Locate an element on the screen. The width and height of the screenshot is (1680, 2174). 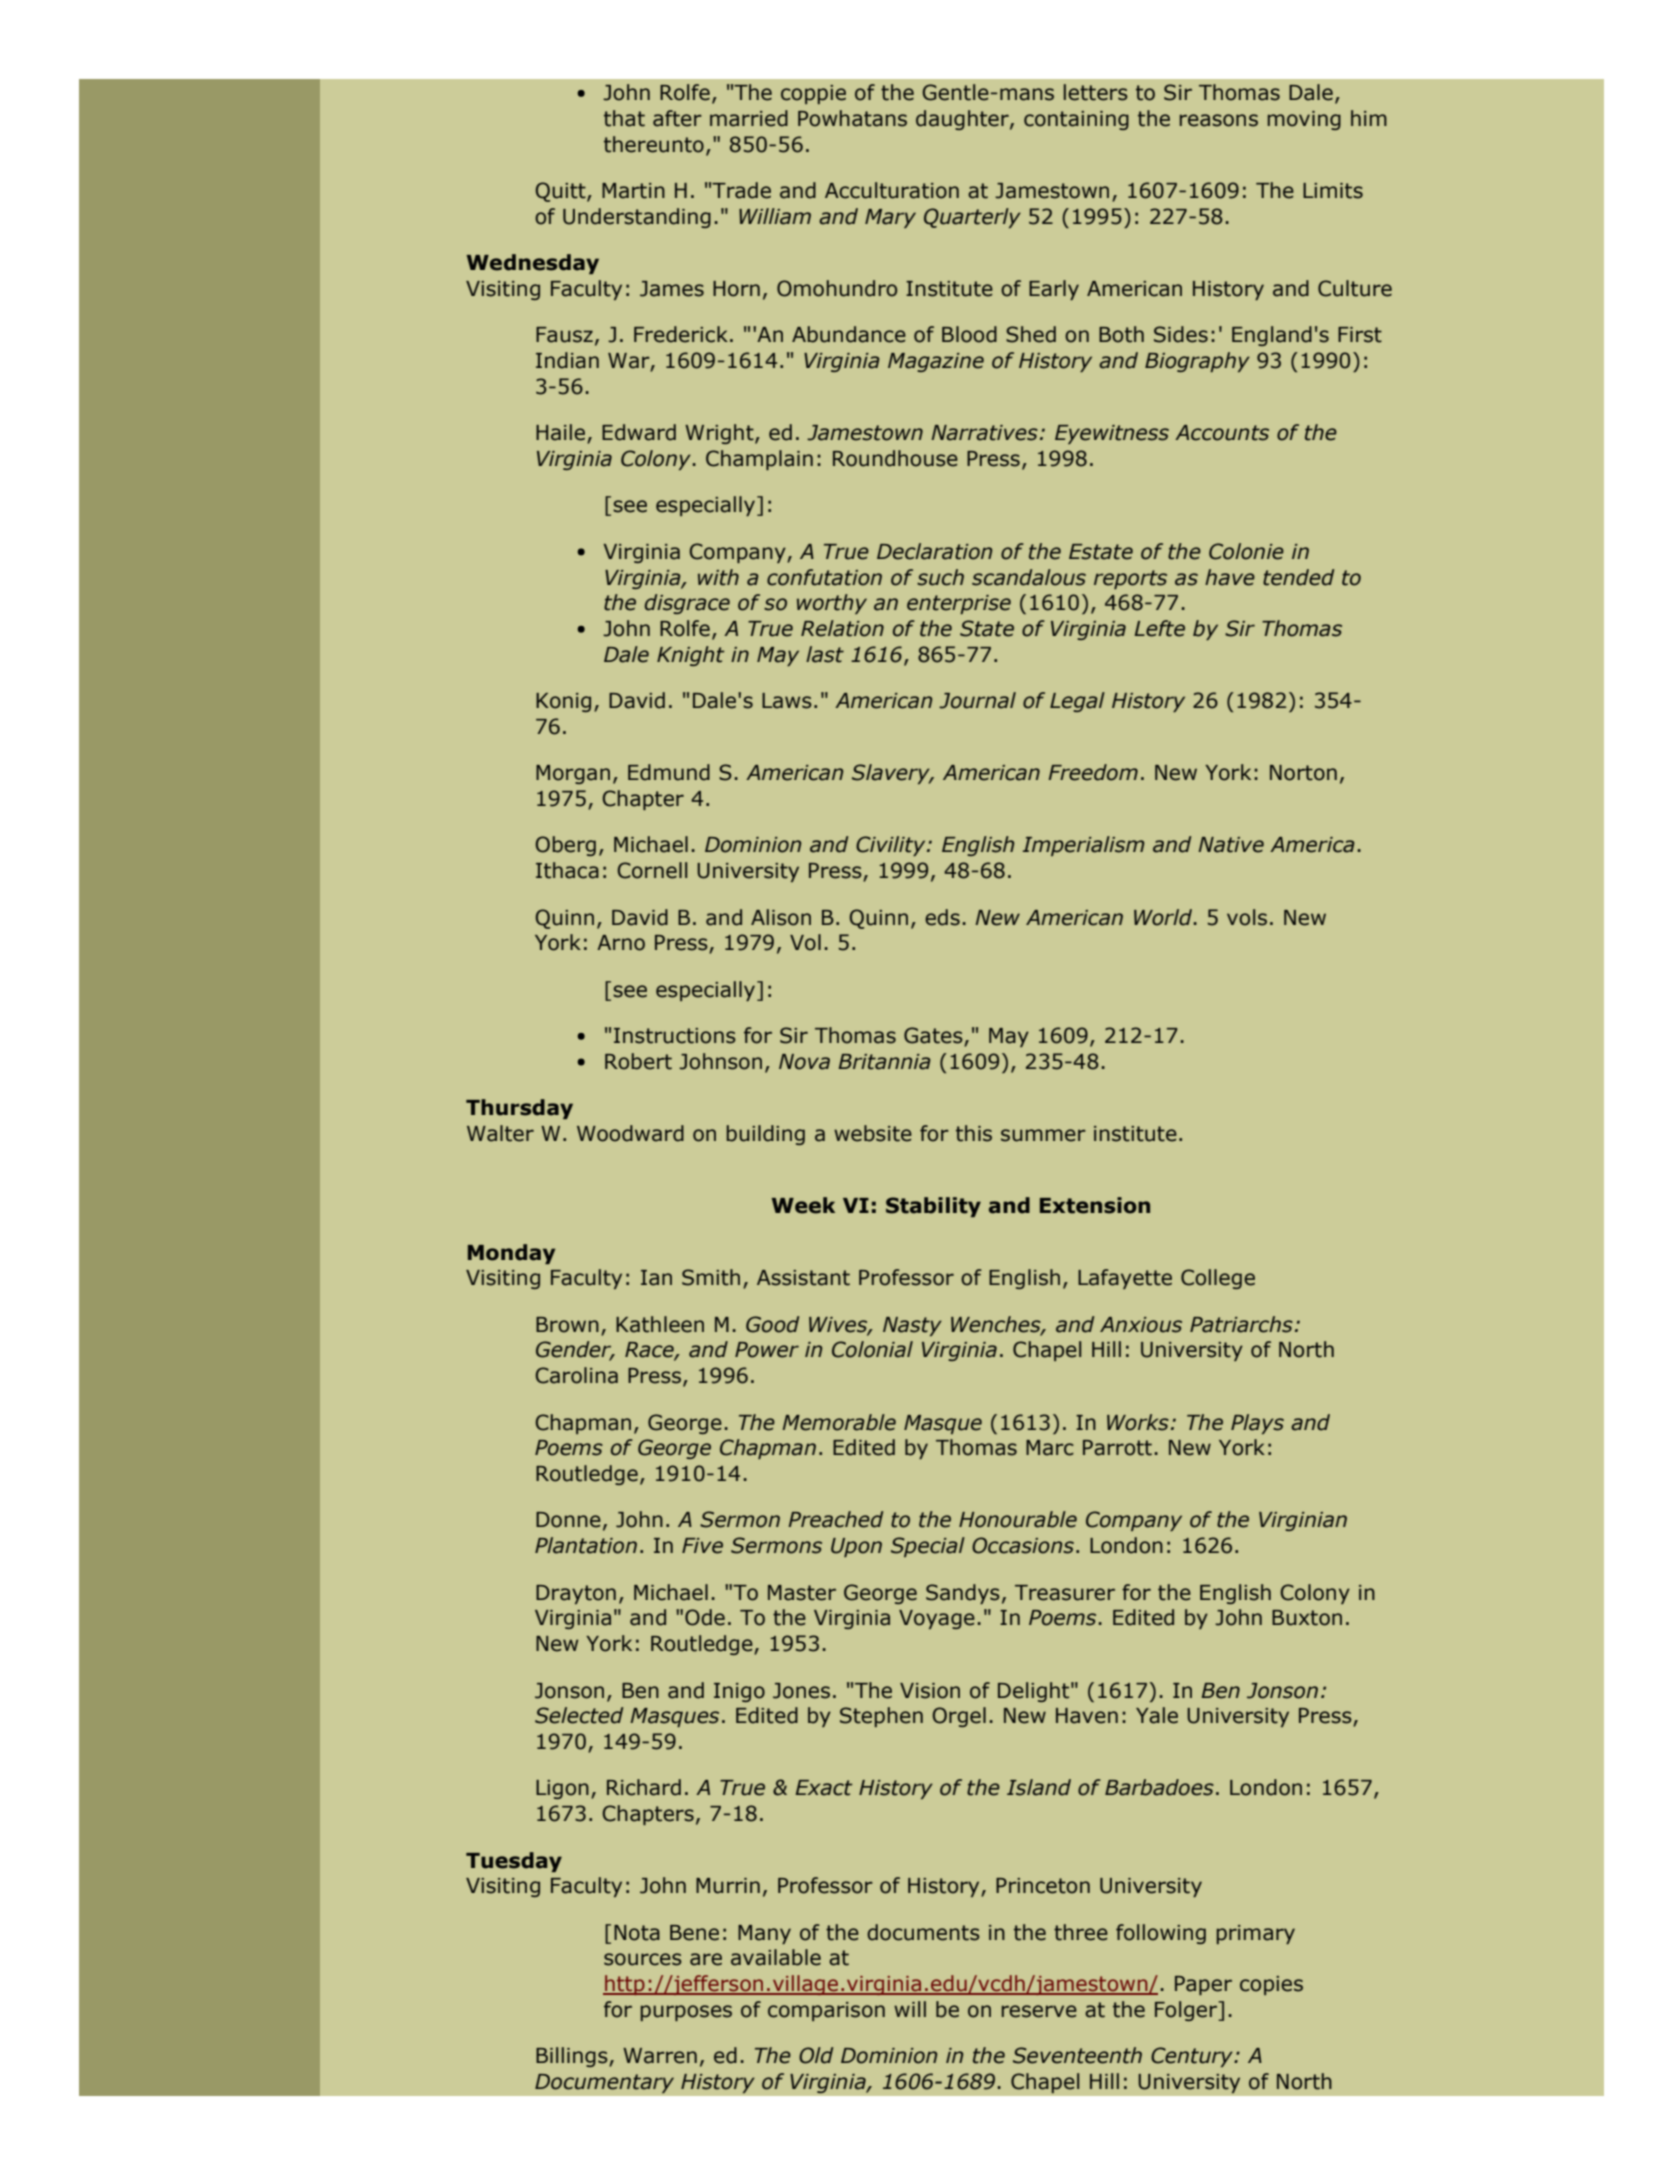
Plantation is located at coordinates (586, 1545).
